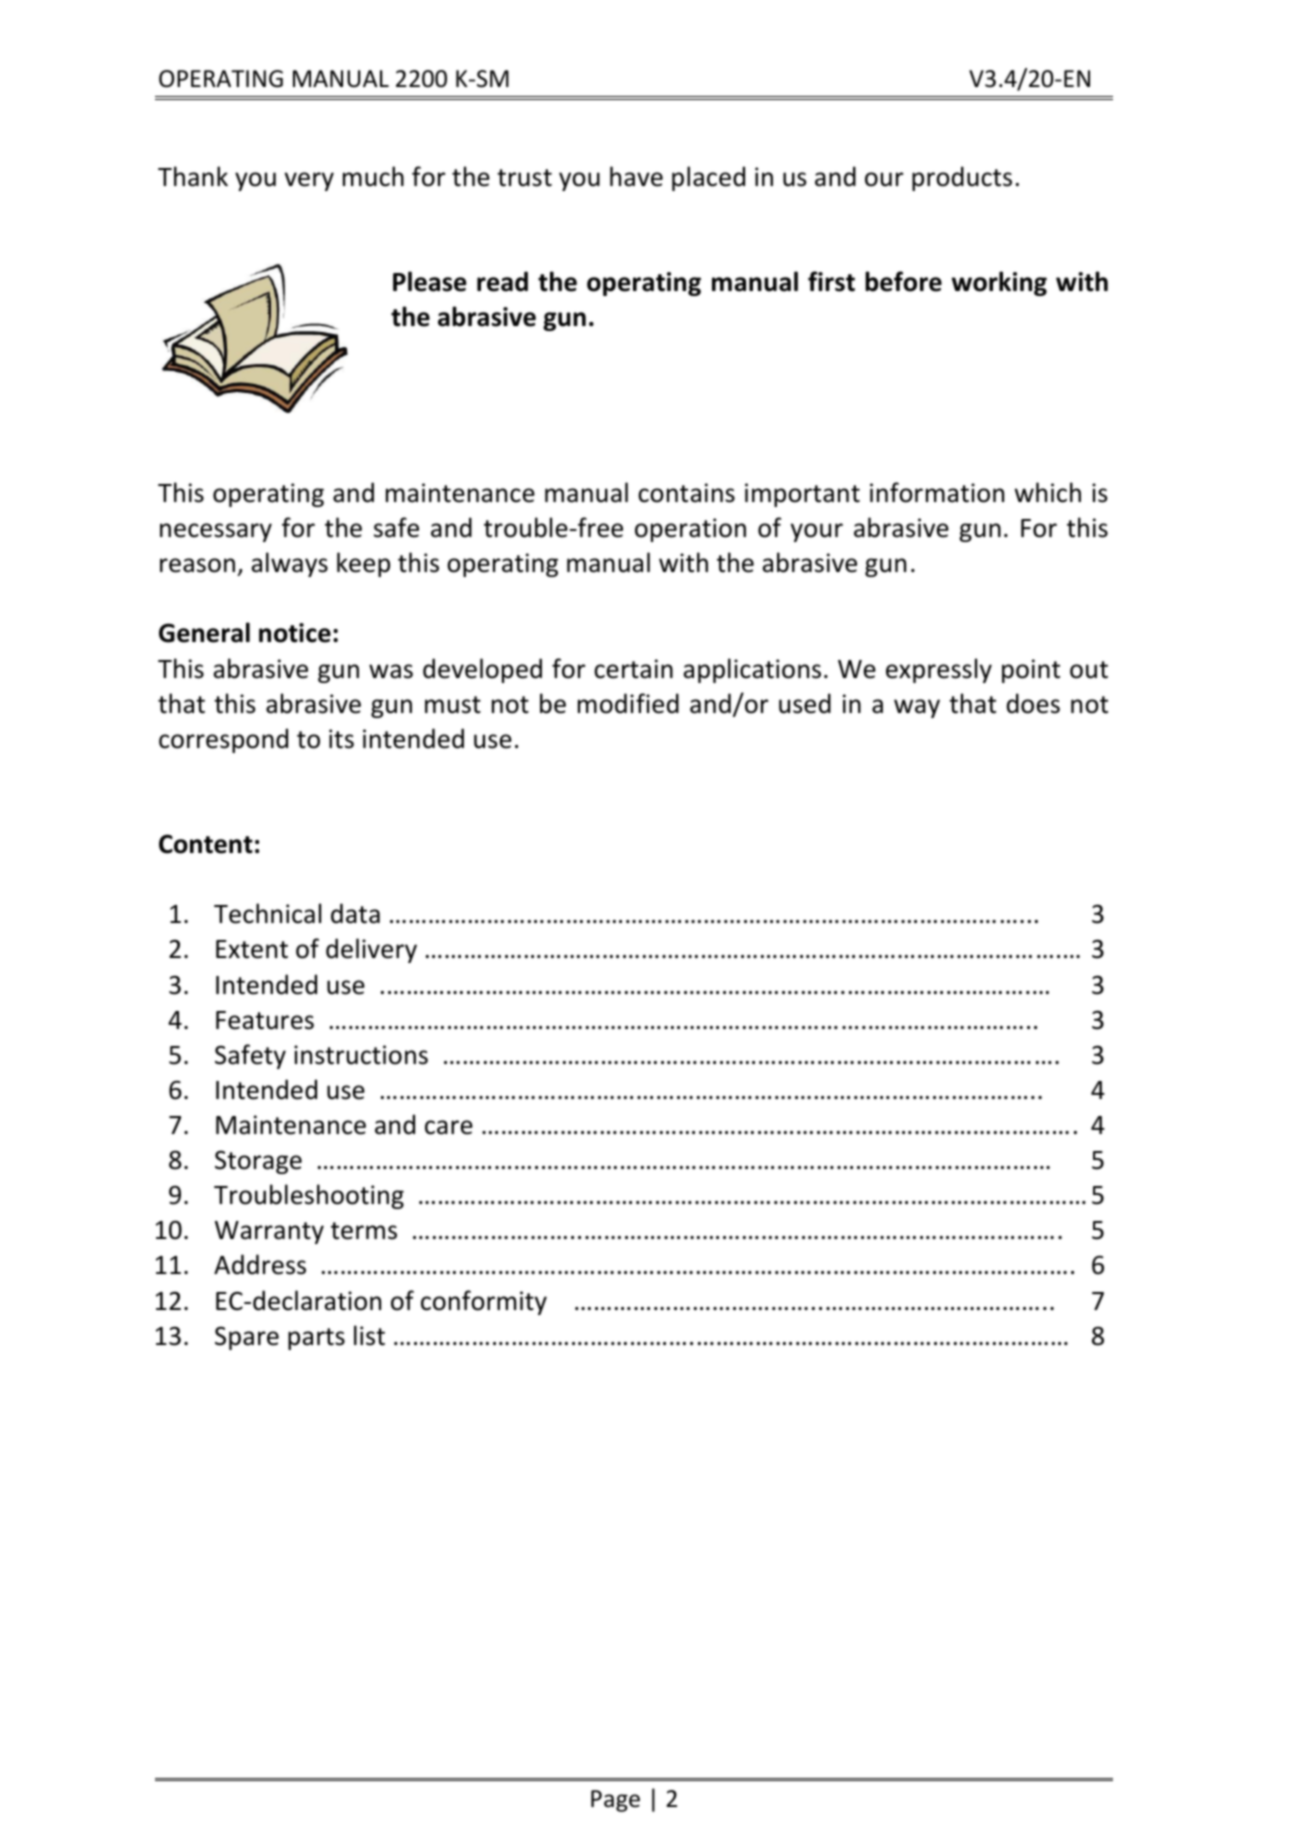 This screenshot has height=1848, width=1307. I want to click on Features, so click(265, 1020).
